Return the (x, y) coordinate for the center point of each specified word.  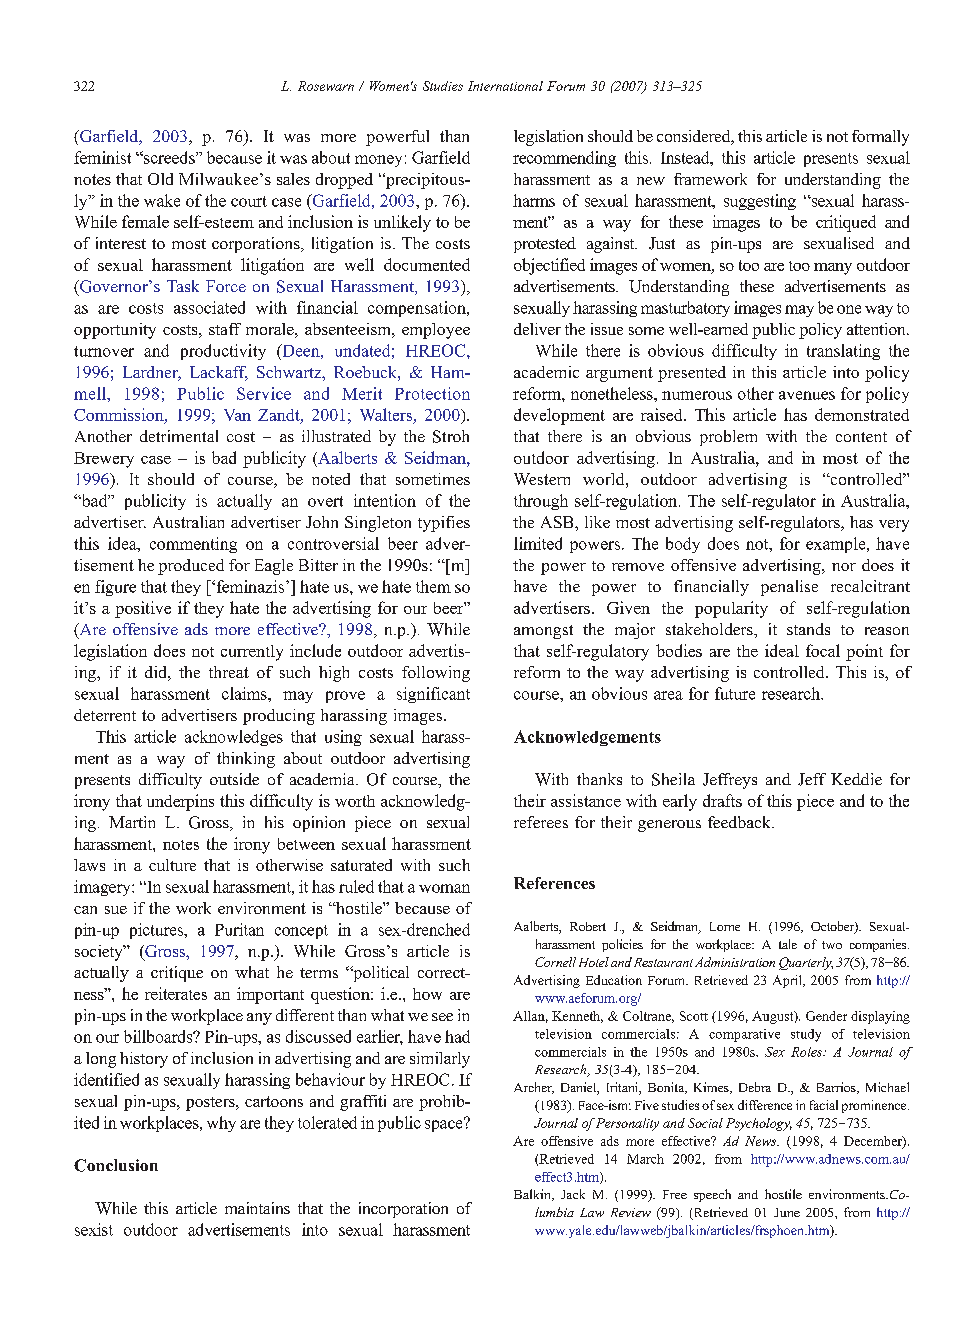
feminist (102, 157)
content (861, 437)
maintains (257, 1208)
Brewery (104, 460)
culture (172, 865)
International (505, 86)
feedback (740, 822)
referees (541, 822)
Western (542, 479)
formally (880, 138)
